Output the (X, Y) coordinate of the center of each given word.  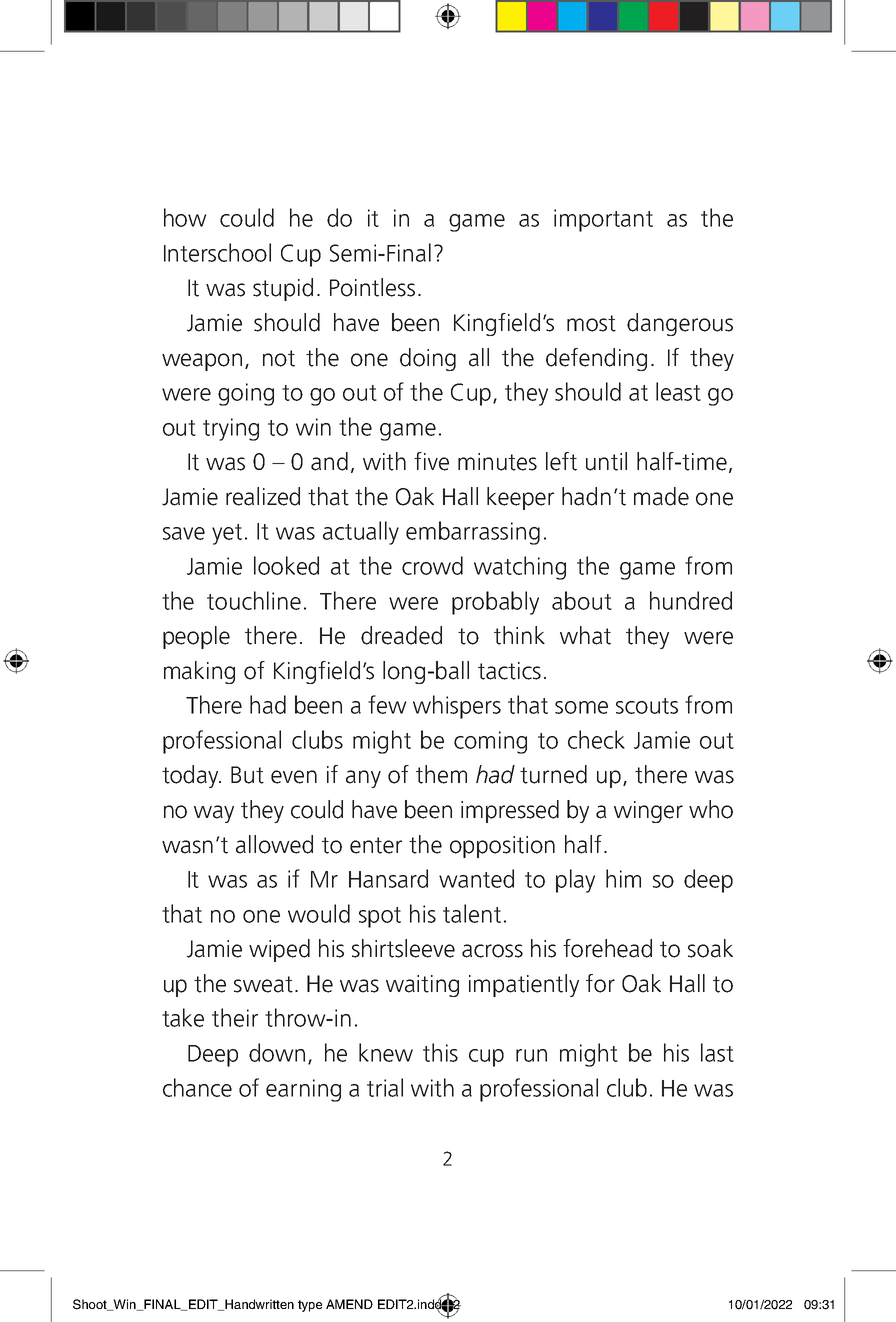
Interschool (217, 252)
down (277, 1052)
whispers (457, 707)
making (199, 672)
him (623, 878)
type (310, 1306)
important (603, 220)
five (431, 461)
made (661, 496)
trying (231, 429)
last (717, 1052)
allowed (274, 844)
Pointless (372, 287)
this (440, 1052)
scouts (647, 706)
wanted (476, 878)
